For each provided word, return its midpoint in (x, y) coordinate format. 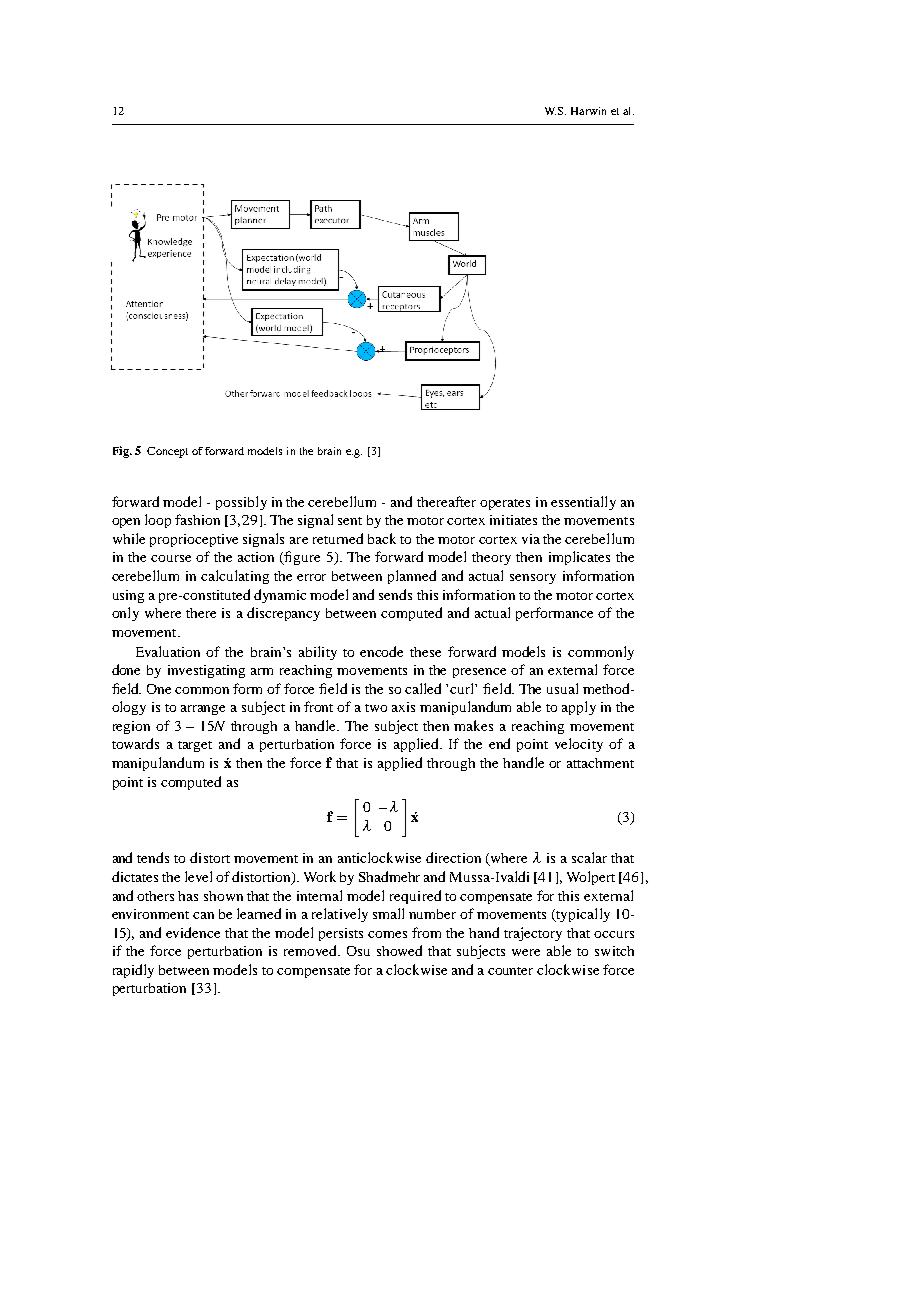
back (382, 538)
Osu (358, 951)
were (526, 952)
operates (505, 504)
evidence (193, 932)
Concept (167, 452)
